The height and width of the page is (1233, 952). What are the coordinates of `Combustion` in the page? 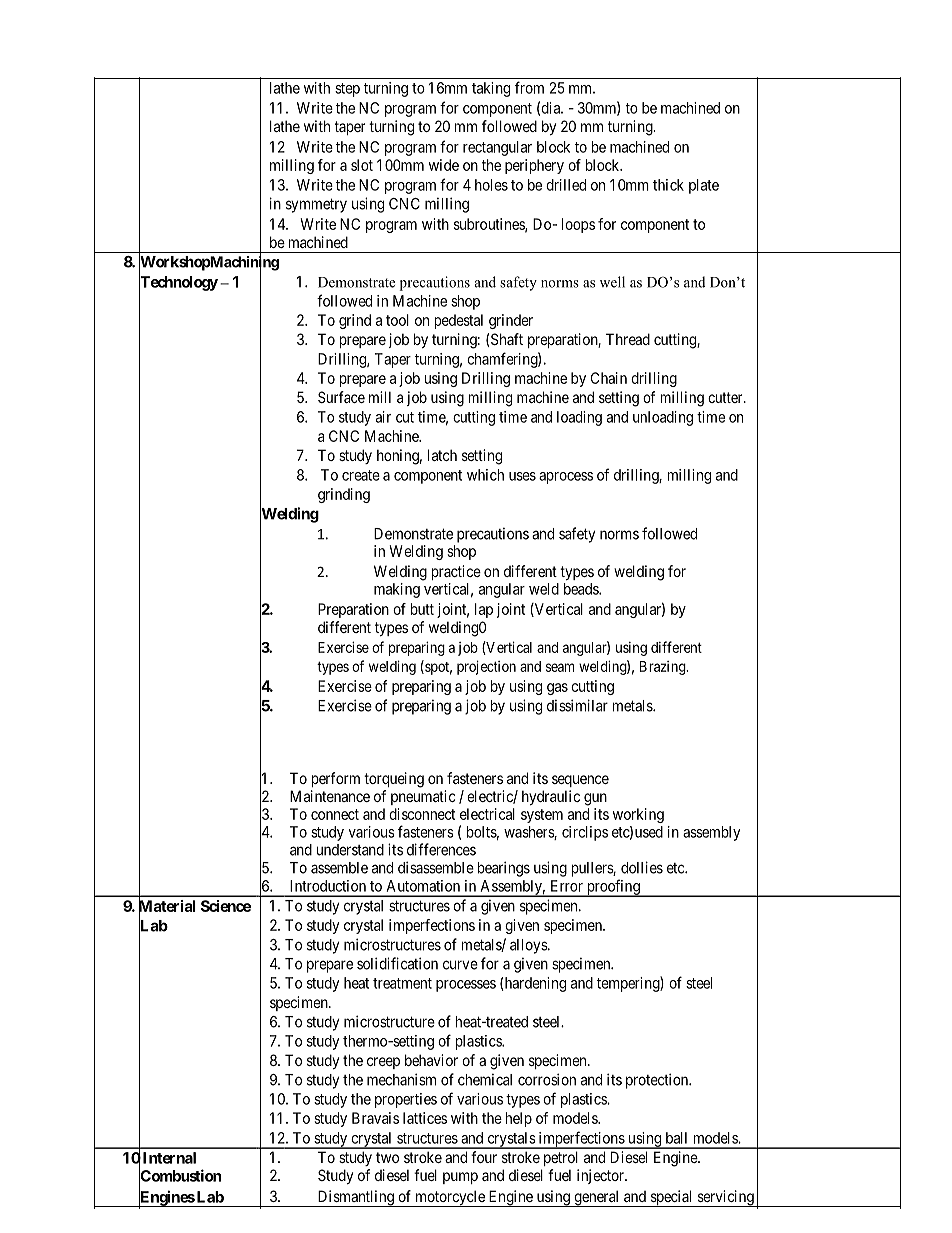 It's located at (180, 1176).
